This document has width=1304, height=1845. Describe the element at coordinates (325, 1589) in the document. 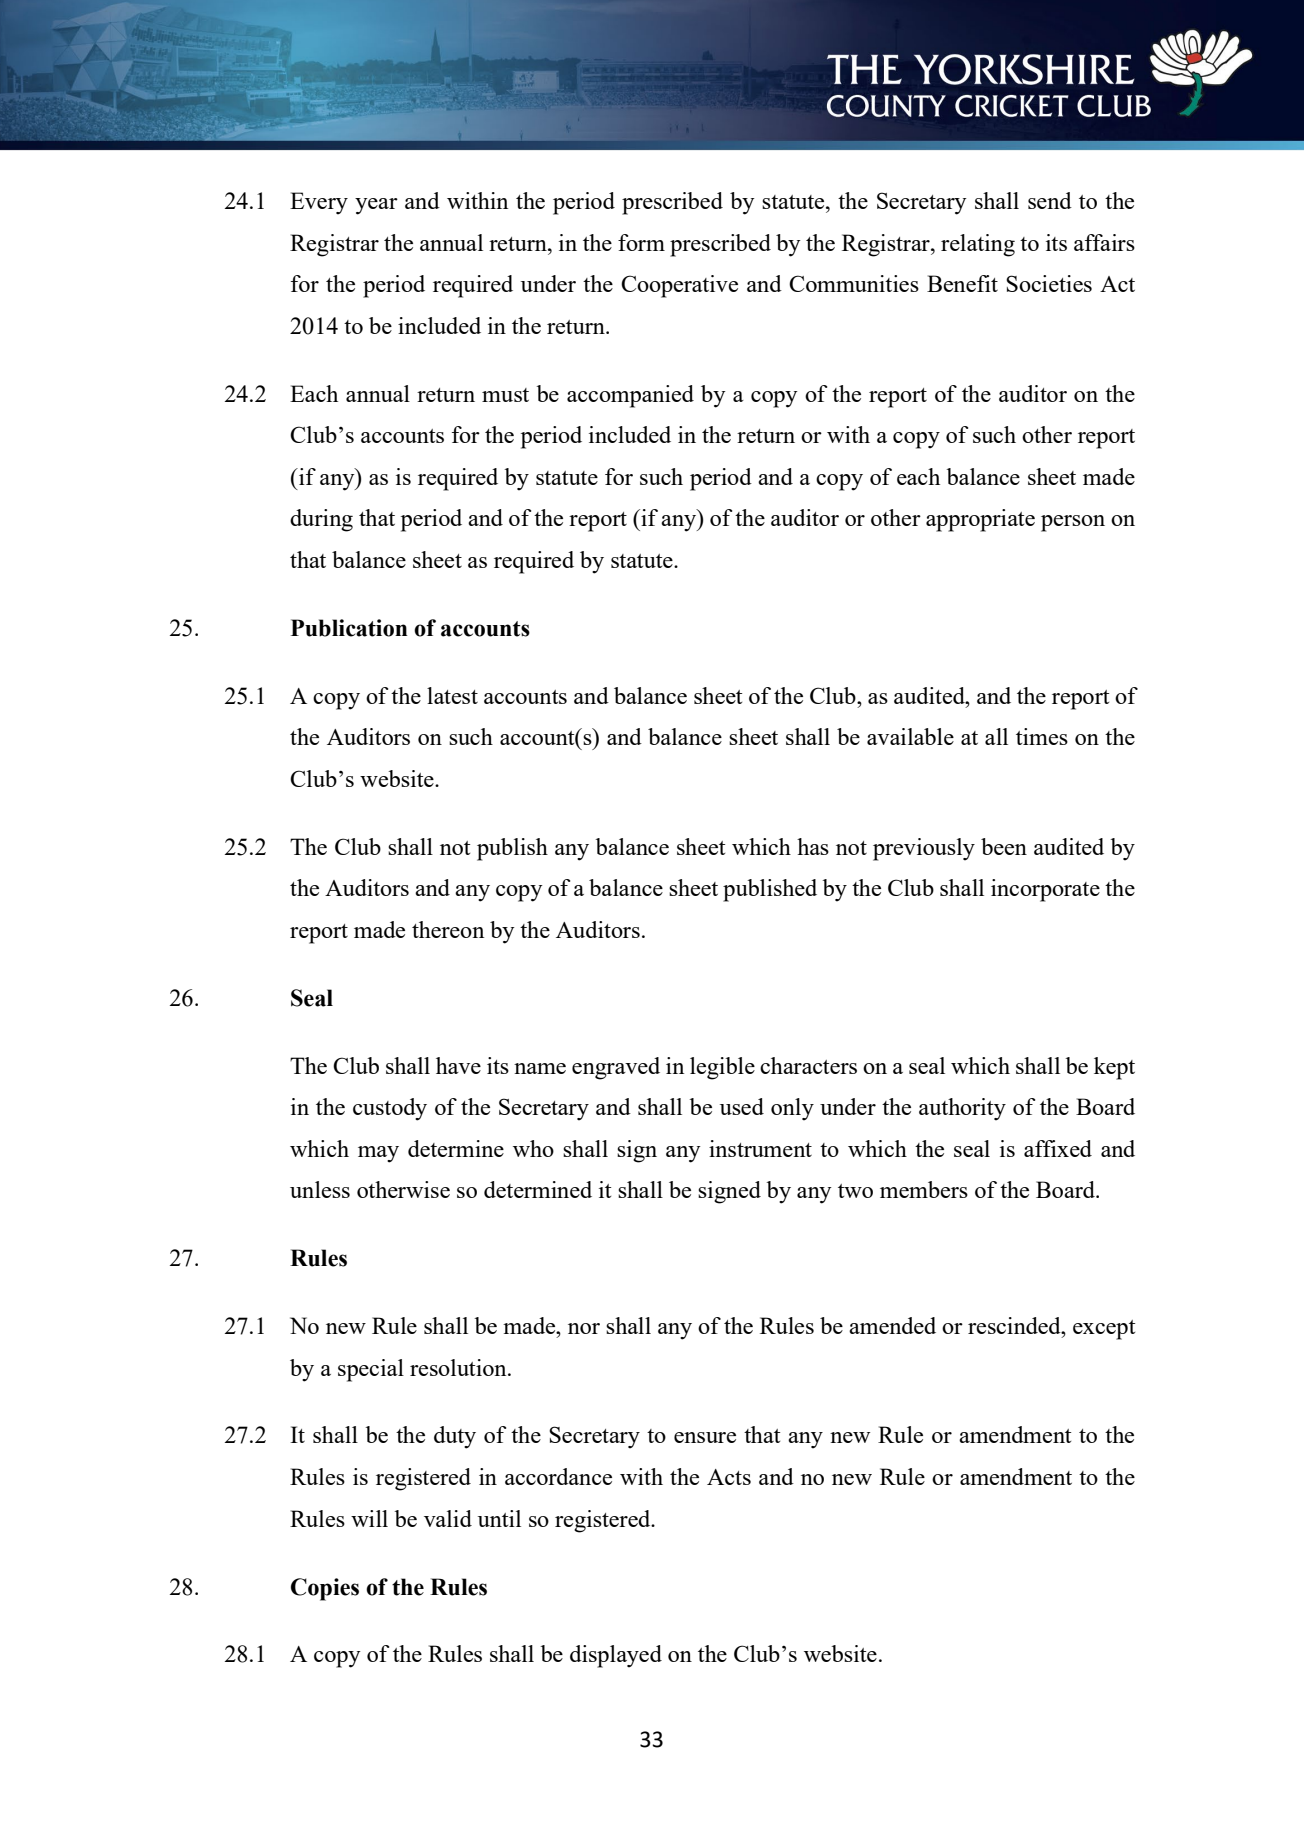

I see `Copies` at that location.
